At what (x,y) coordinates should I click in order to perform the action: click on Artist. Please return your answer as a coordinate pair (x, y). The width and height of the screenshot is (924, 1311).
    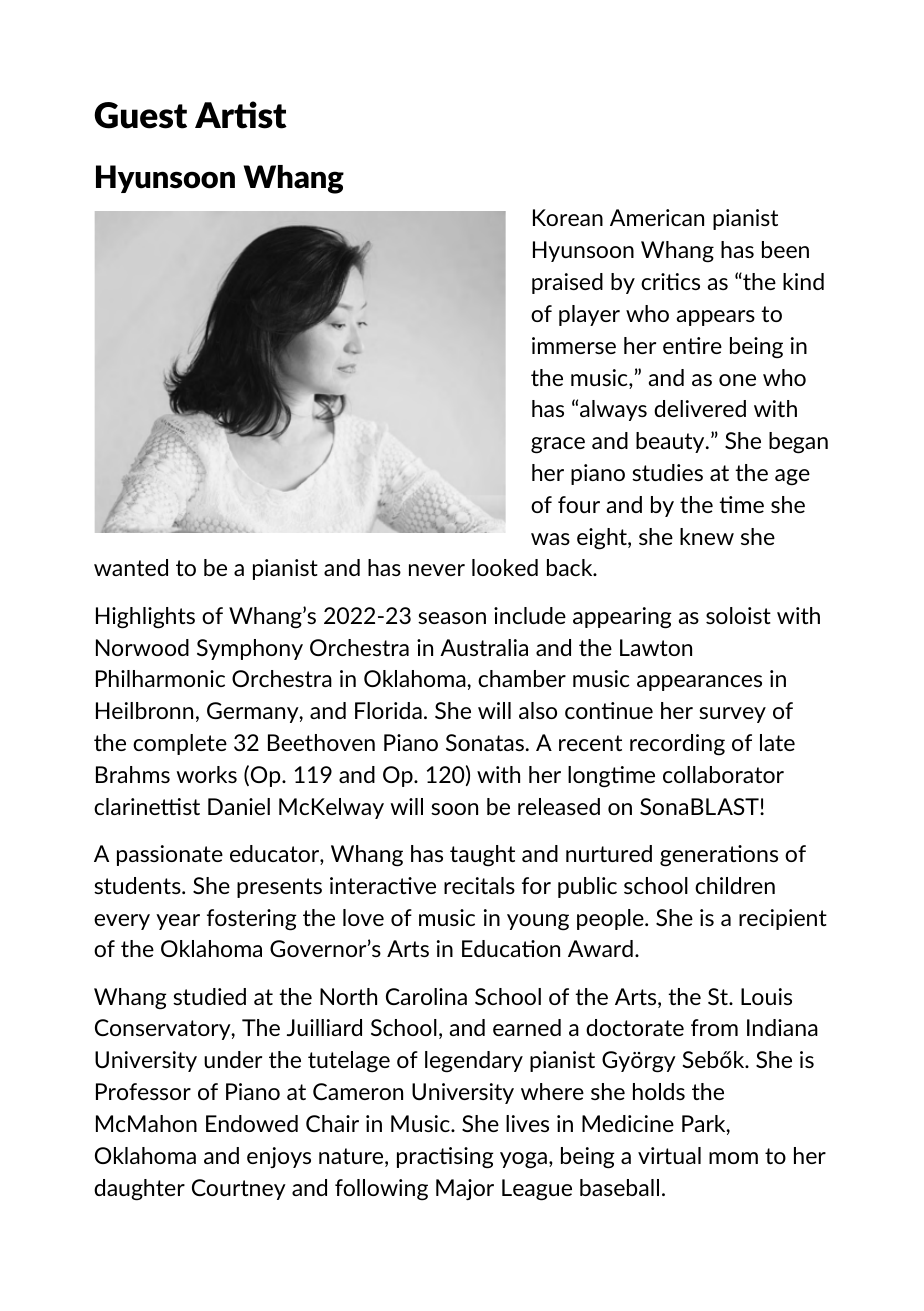
    Looking at the image, I should click on (241, 115).
